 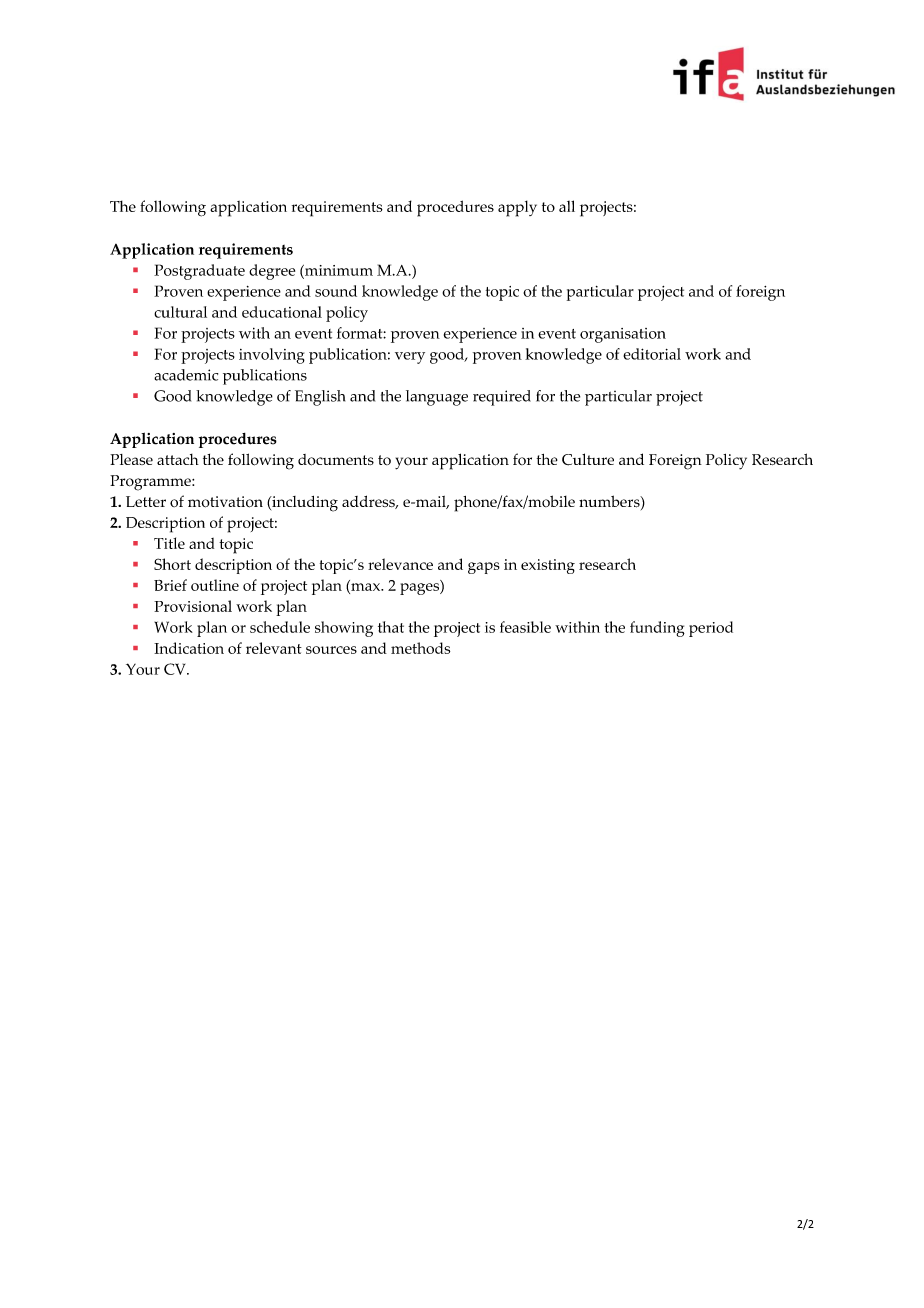 I want to click on methods, so click(x=420, y=648).
